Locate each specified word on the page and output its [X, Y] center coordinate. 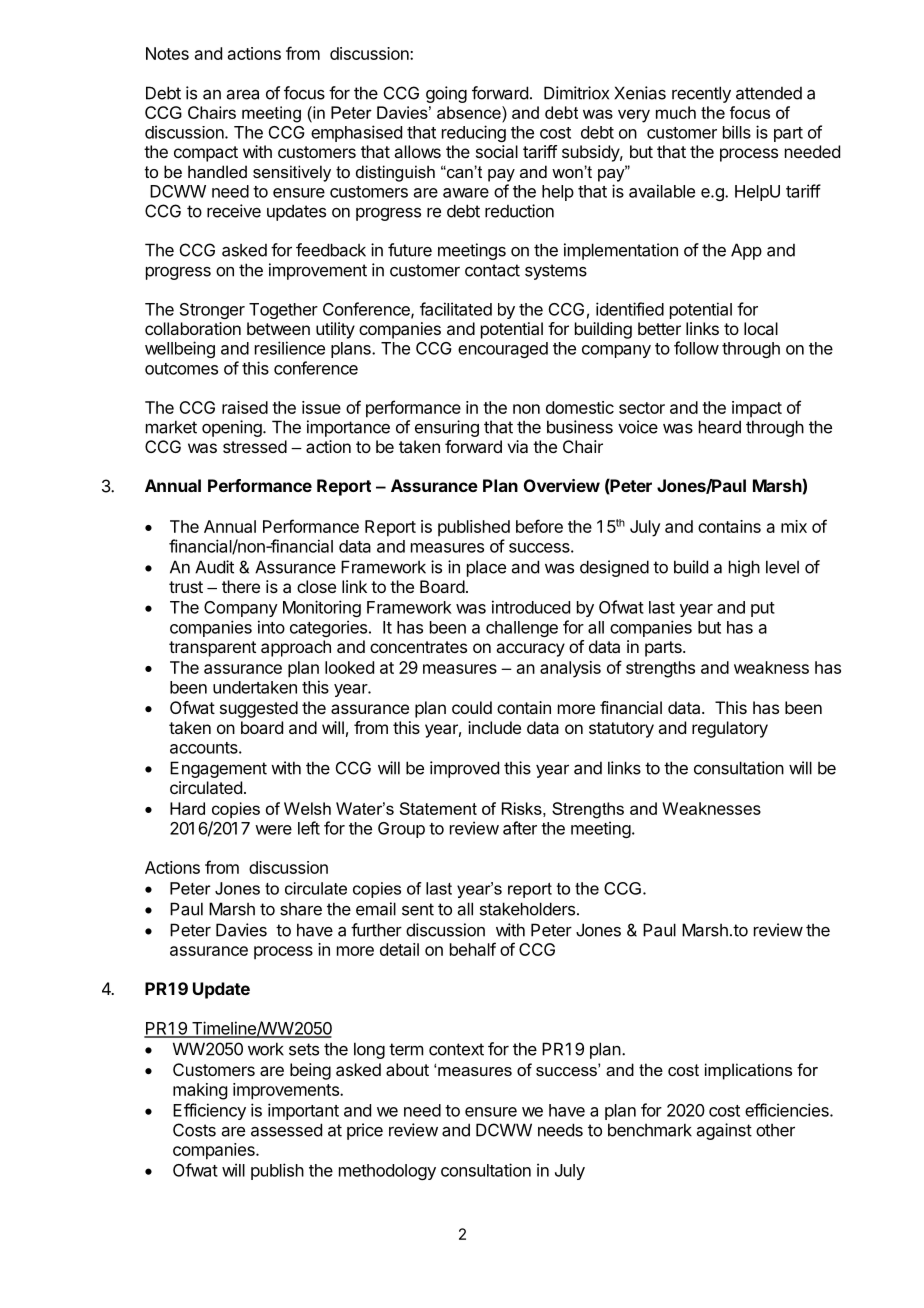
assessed [286, 1130]
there [241, 586]
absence [470, 112]
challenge [522, 629]
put [763, 609]
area [243, 94]
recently [701, 94]
